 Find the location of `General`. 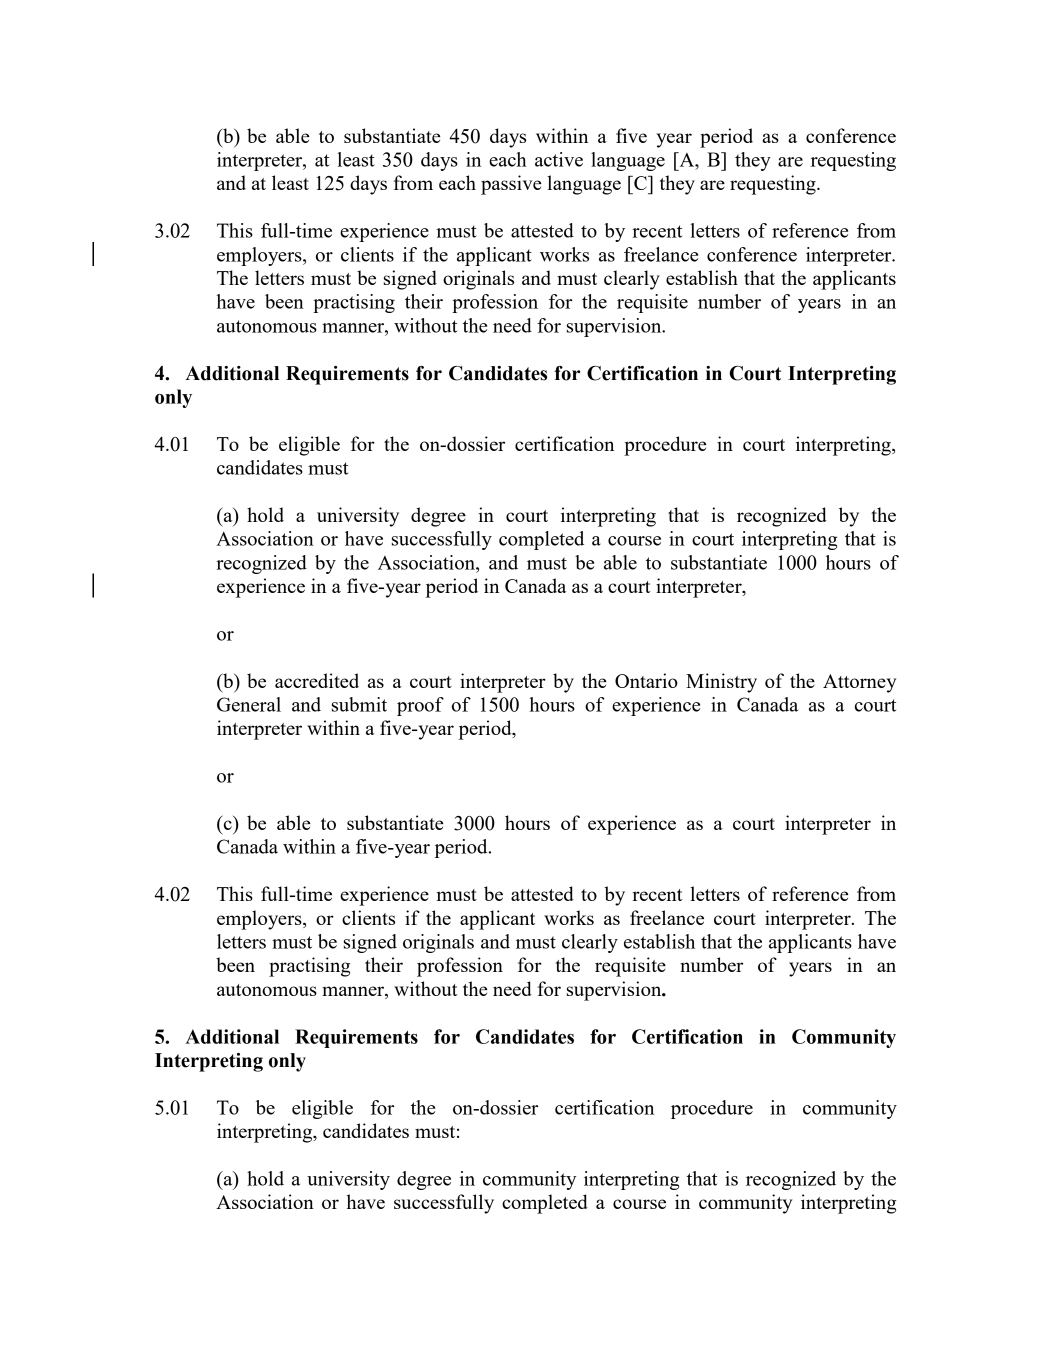

General is located at coordinates (249, 704).
